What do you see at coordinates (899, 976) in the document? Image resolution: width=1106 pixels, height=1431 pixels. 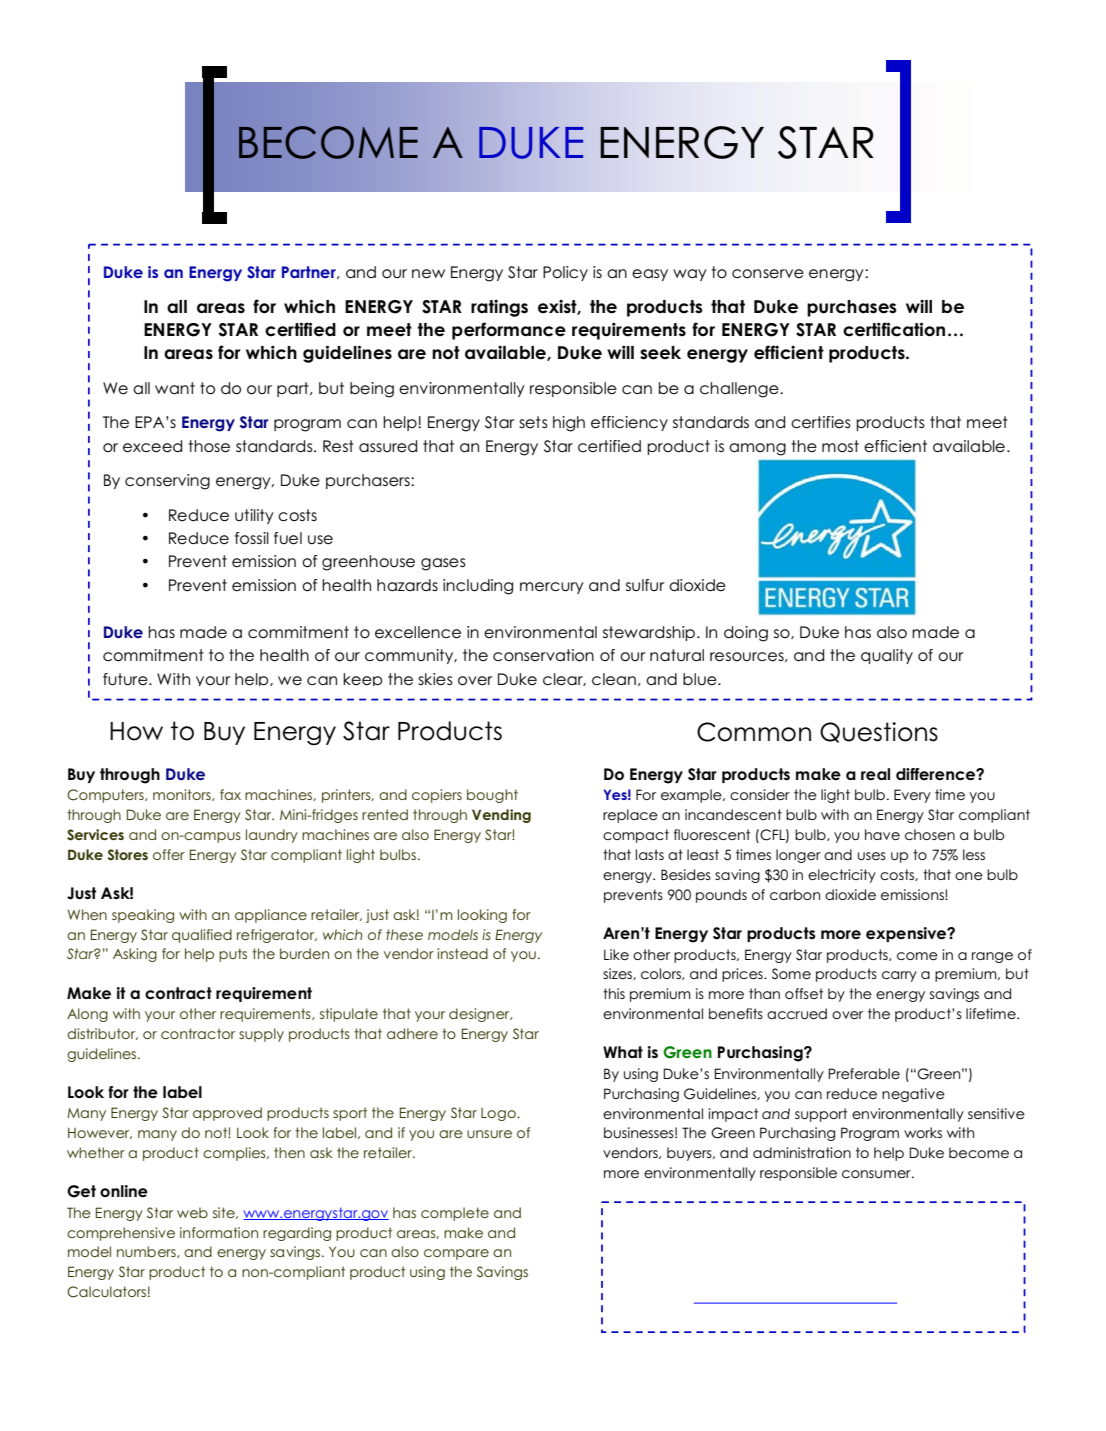 I see `carry` at bounding box center [899, 976].
